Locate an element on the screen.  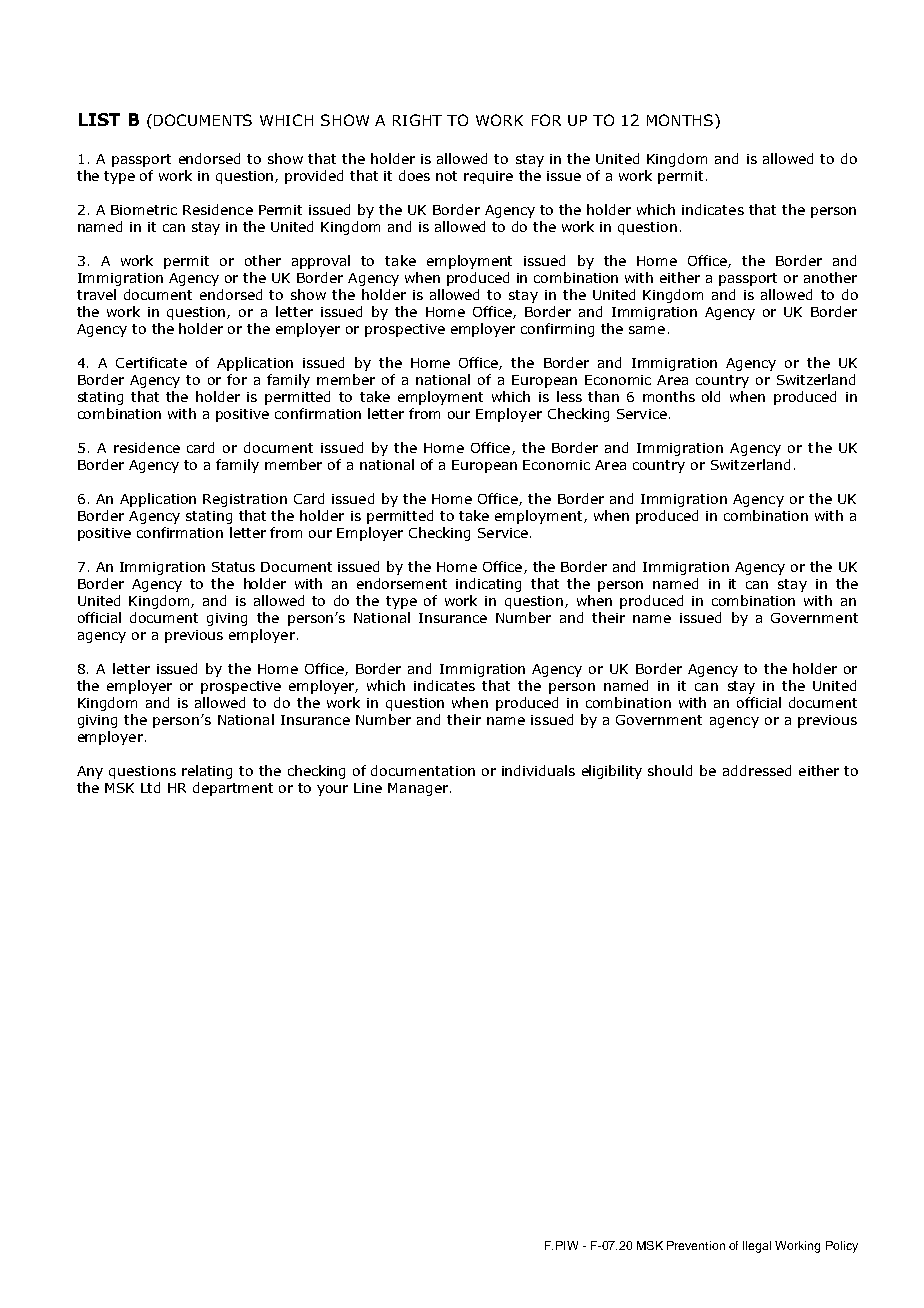
Registration is located at coordinates (245, 500).
